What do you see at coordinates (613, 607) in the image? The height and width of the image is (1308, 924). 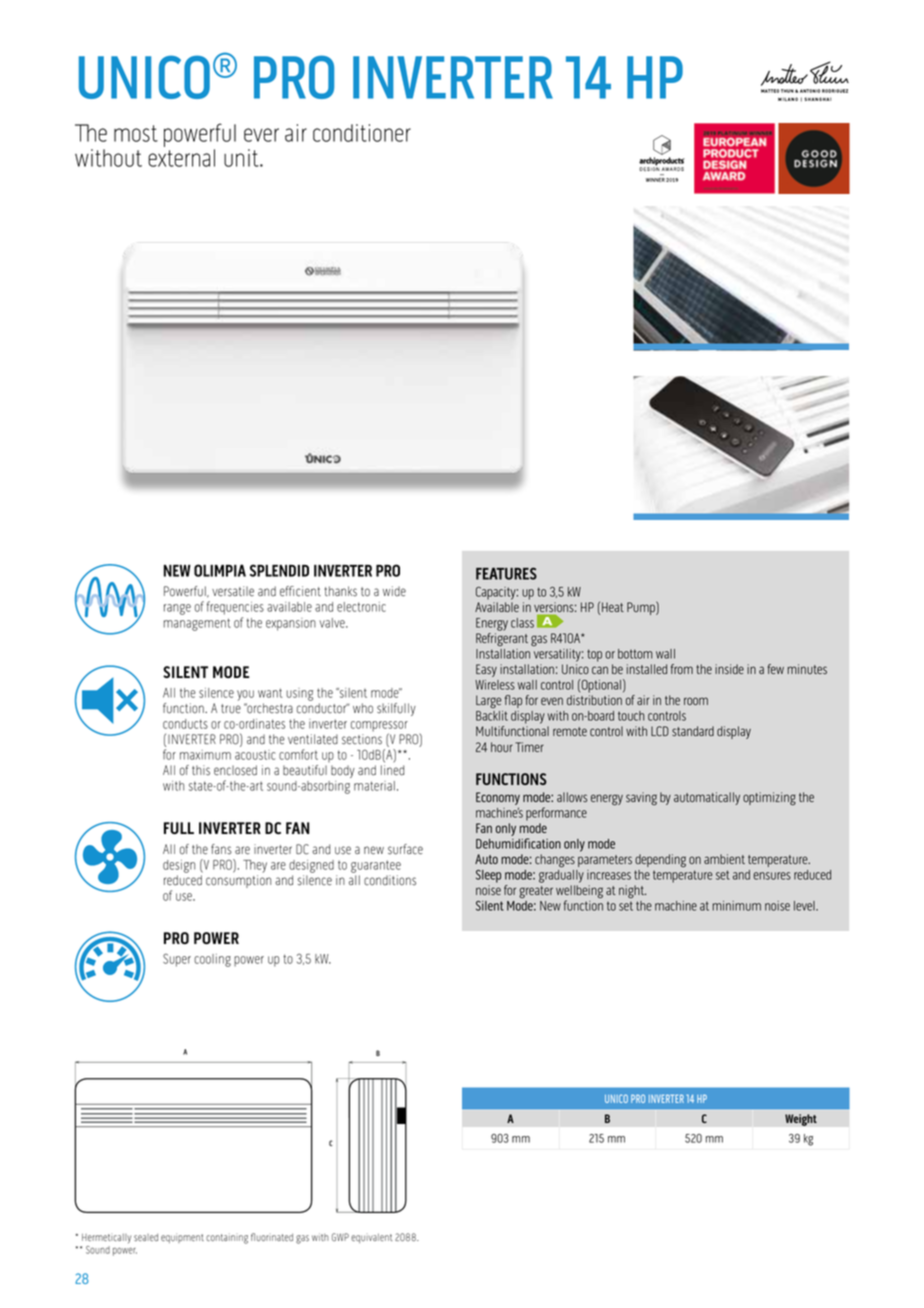 I see `Heat` at bounding box center [613, 607].
